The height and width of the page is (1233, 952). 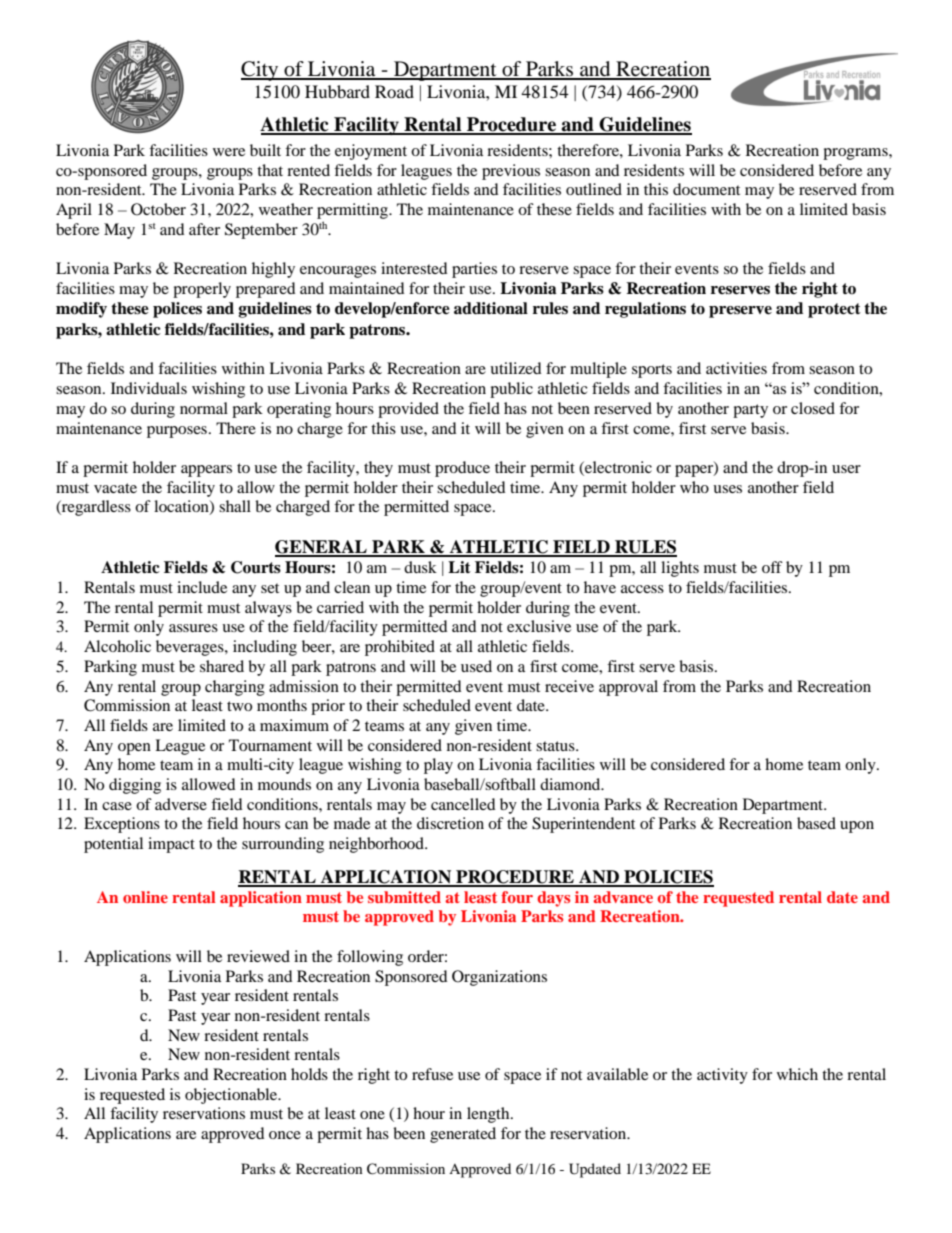 I want to click on objectionable, so click(x=232, y=1096).
